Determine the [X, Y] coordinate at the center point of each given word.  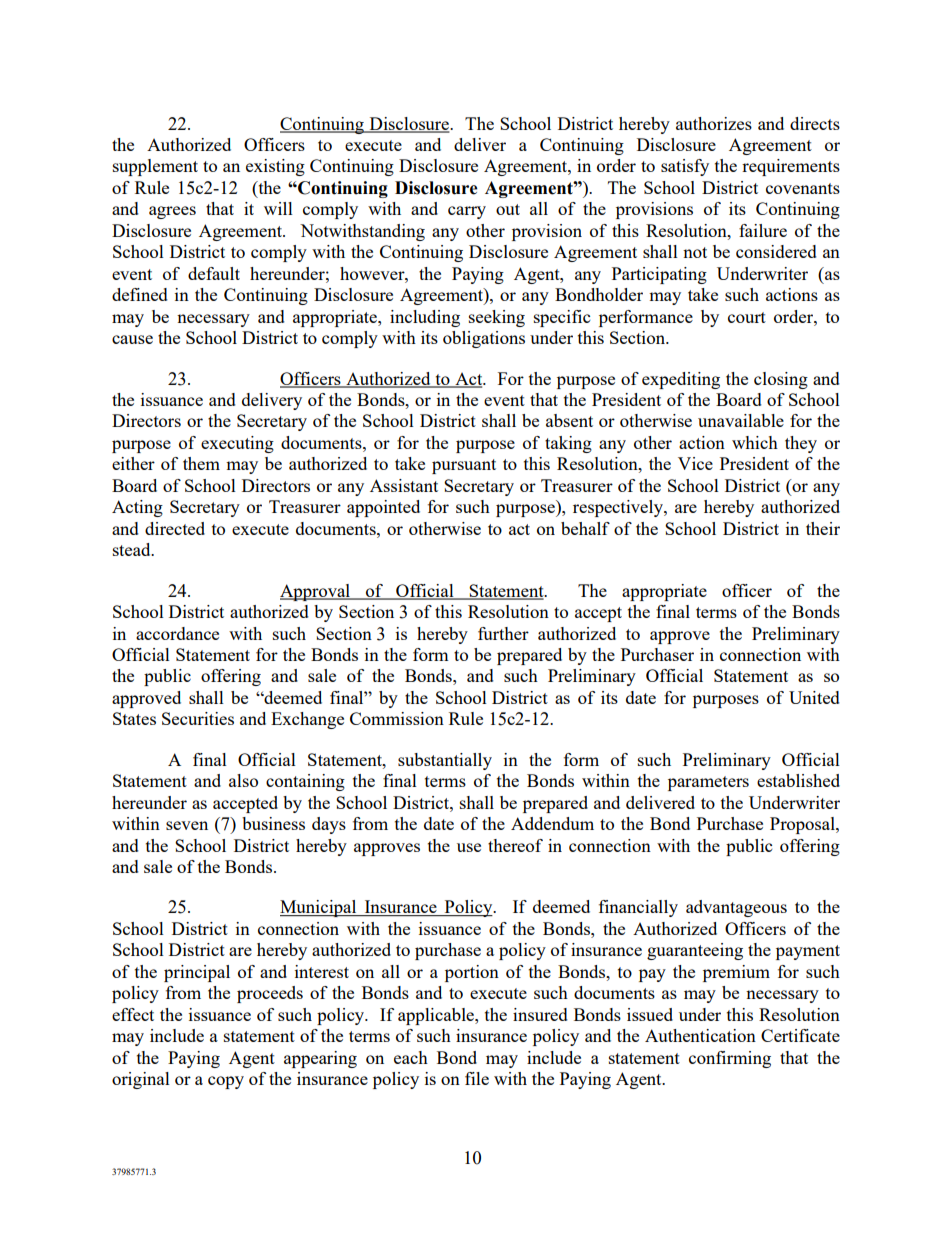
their [823, 528]
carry [467, 212]
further [503, 633]
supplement [155, 167]
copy [226, 1082]
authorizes [714, 123]
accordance [177, 633]
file [477, 1078]
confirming [730, 1059]
